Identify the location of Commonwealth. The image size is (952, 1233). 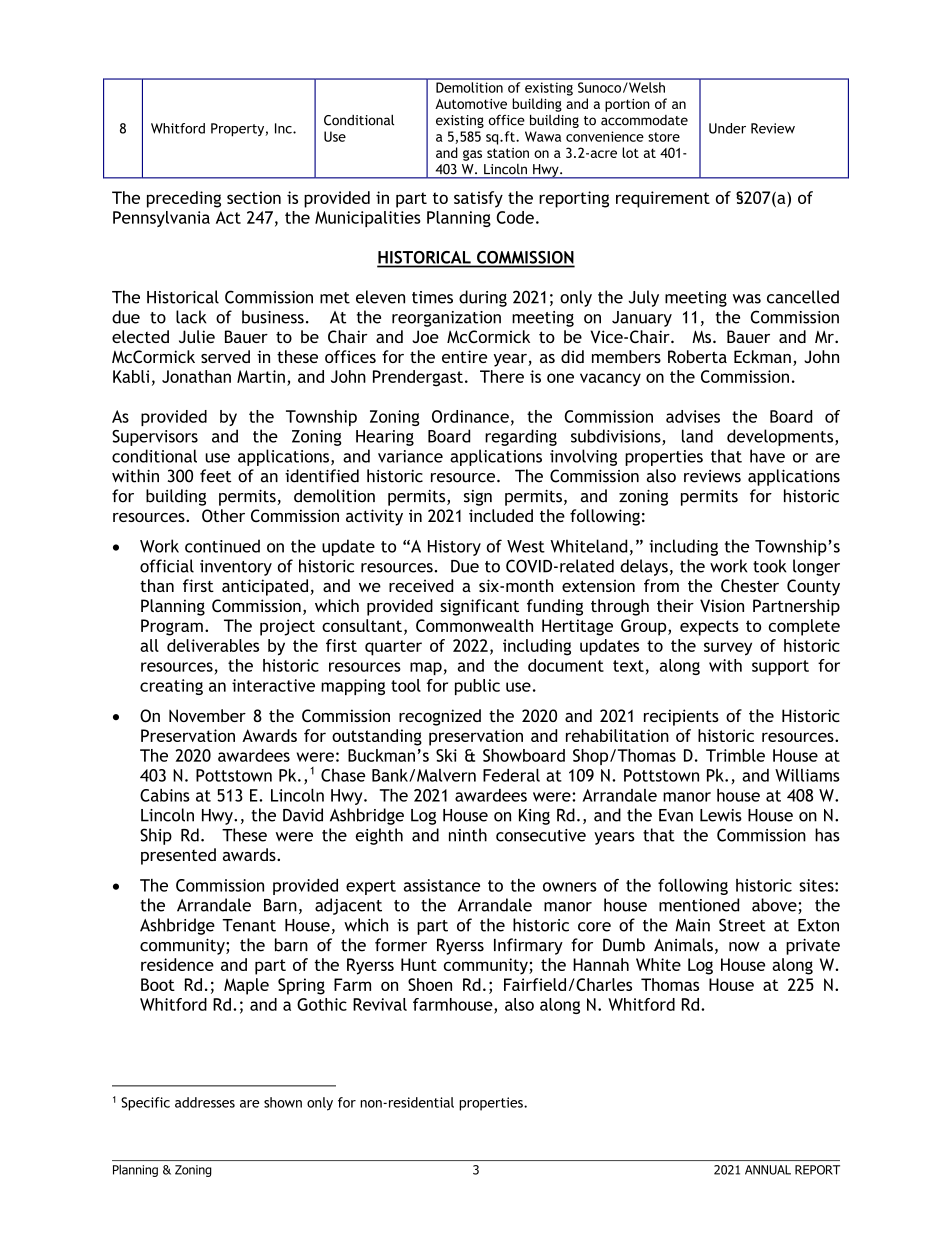
(474, 625).
